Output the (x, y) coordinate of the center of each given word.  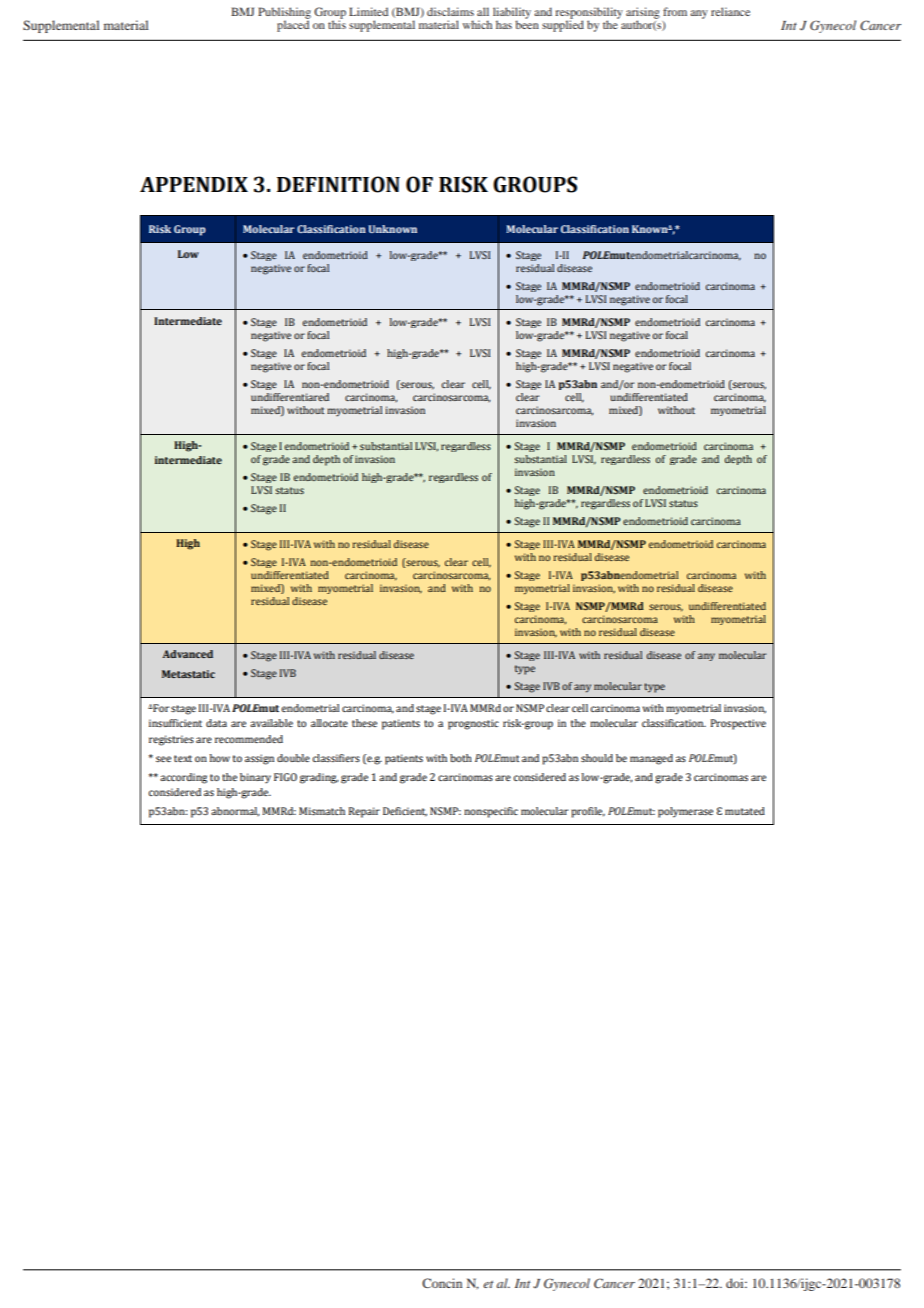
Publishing (284, 14)
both (461, 758)
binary (255, 778)
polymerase (685, 812)
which (477, 24)
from (675, 11)
